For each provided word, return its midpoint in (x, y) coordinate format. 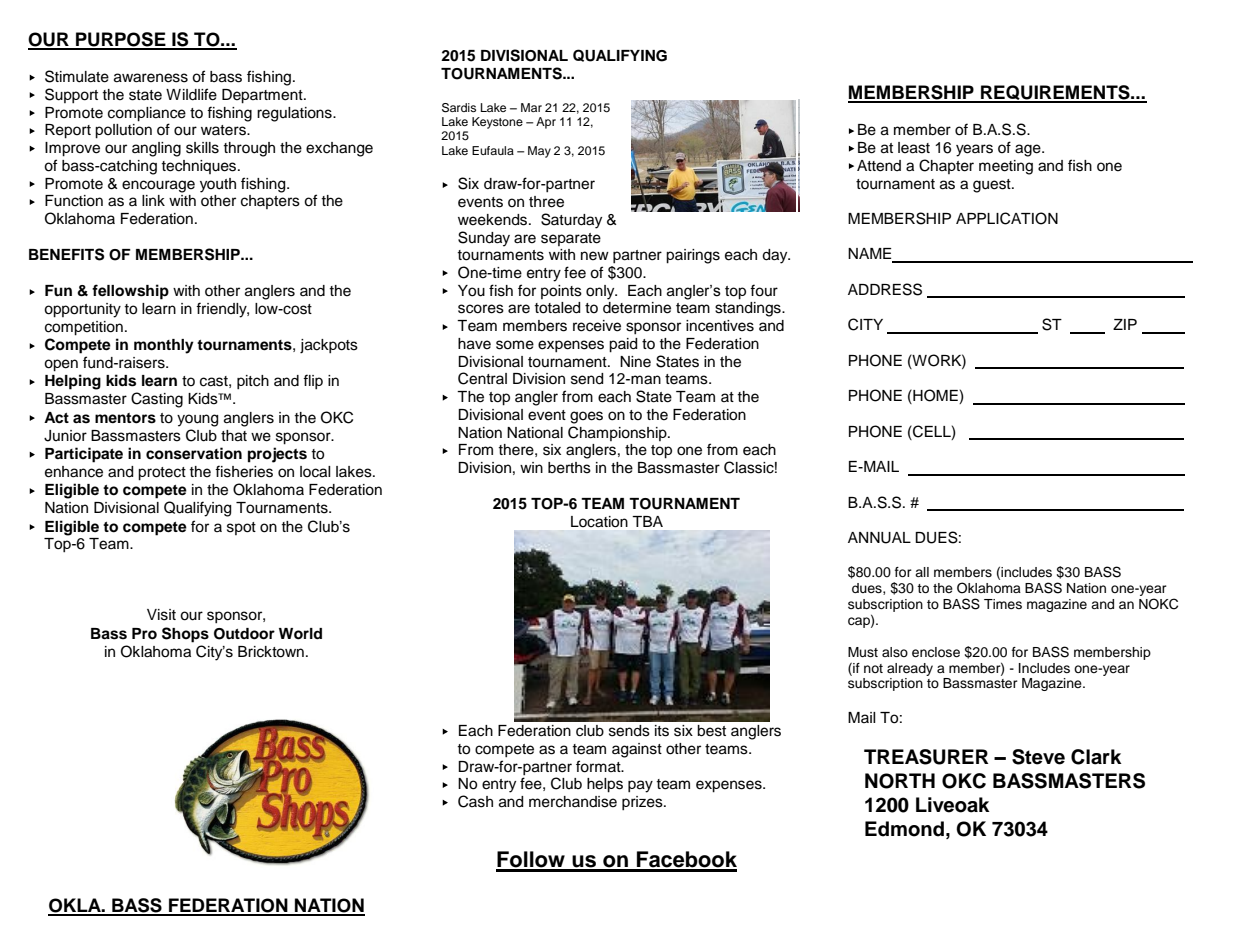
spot (241, 528)
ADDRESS (885, 289)
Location (599, 521)
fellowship (130, 292)
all (922, 572)
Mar (531, 107)
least (914, 148)
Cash (475, 801)
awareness (151, 78)
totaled (557, 308)
